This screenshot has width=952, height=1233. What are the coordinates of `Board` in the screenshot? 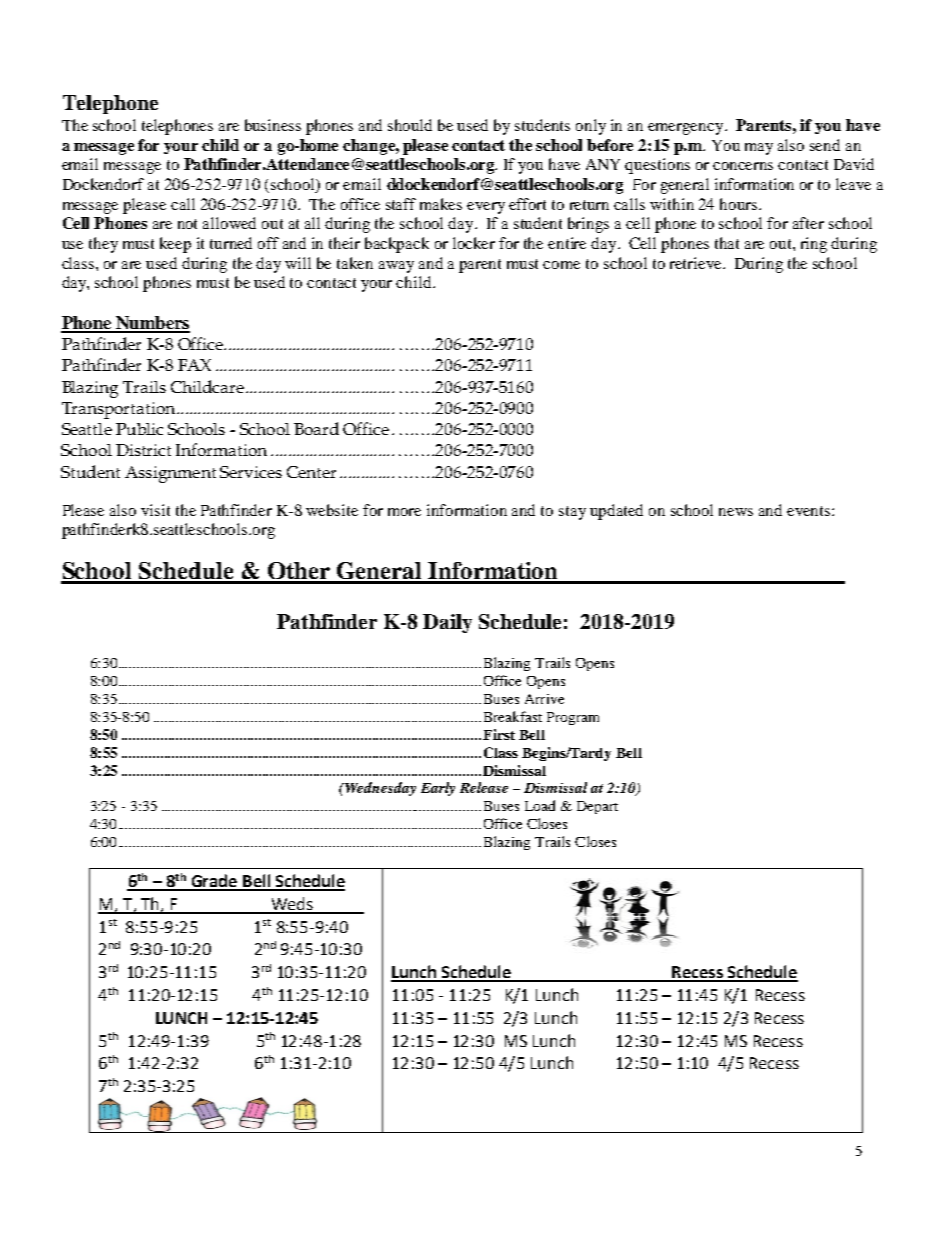 It's located at (316, 428).
